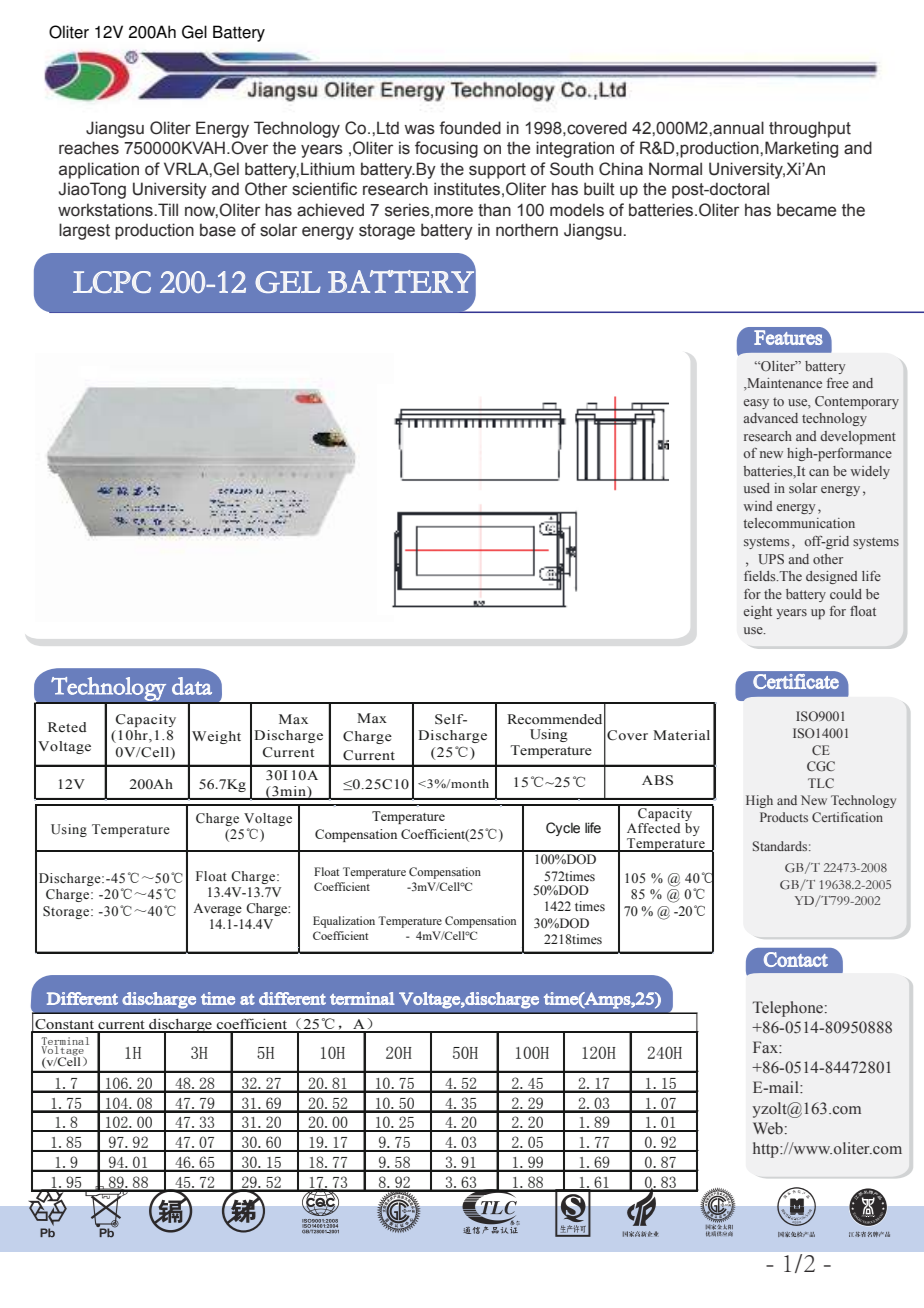  I want to click on used, so click(757, 488).
